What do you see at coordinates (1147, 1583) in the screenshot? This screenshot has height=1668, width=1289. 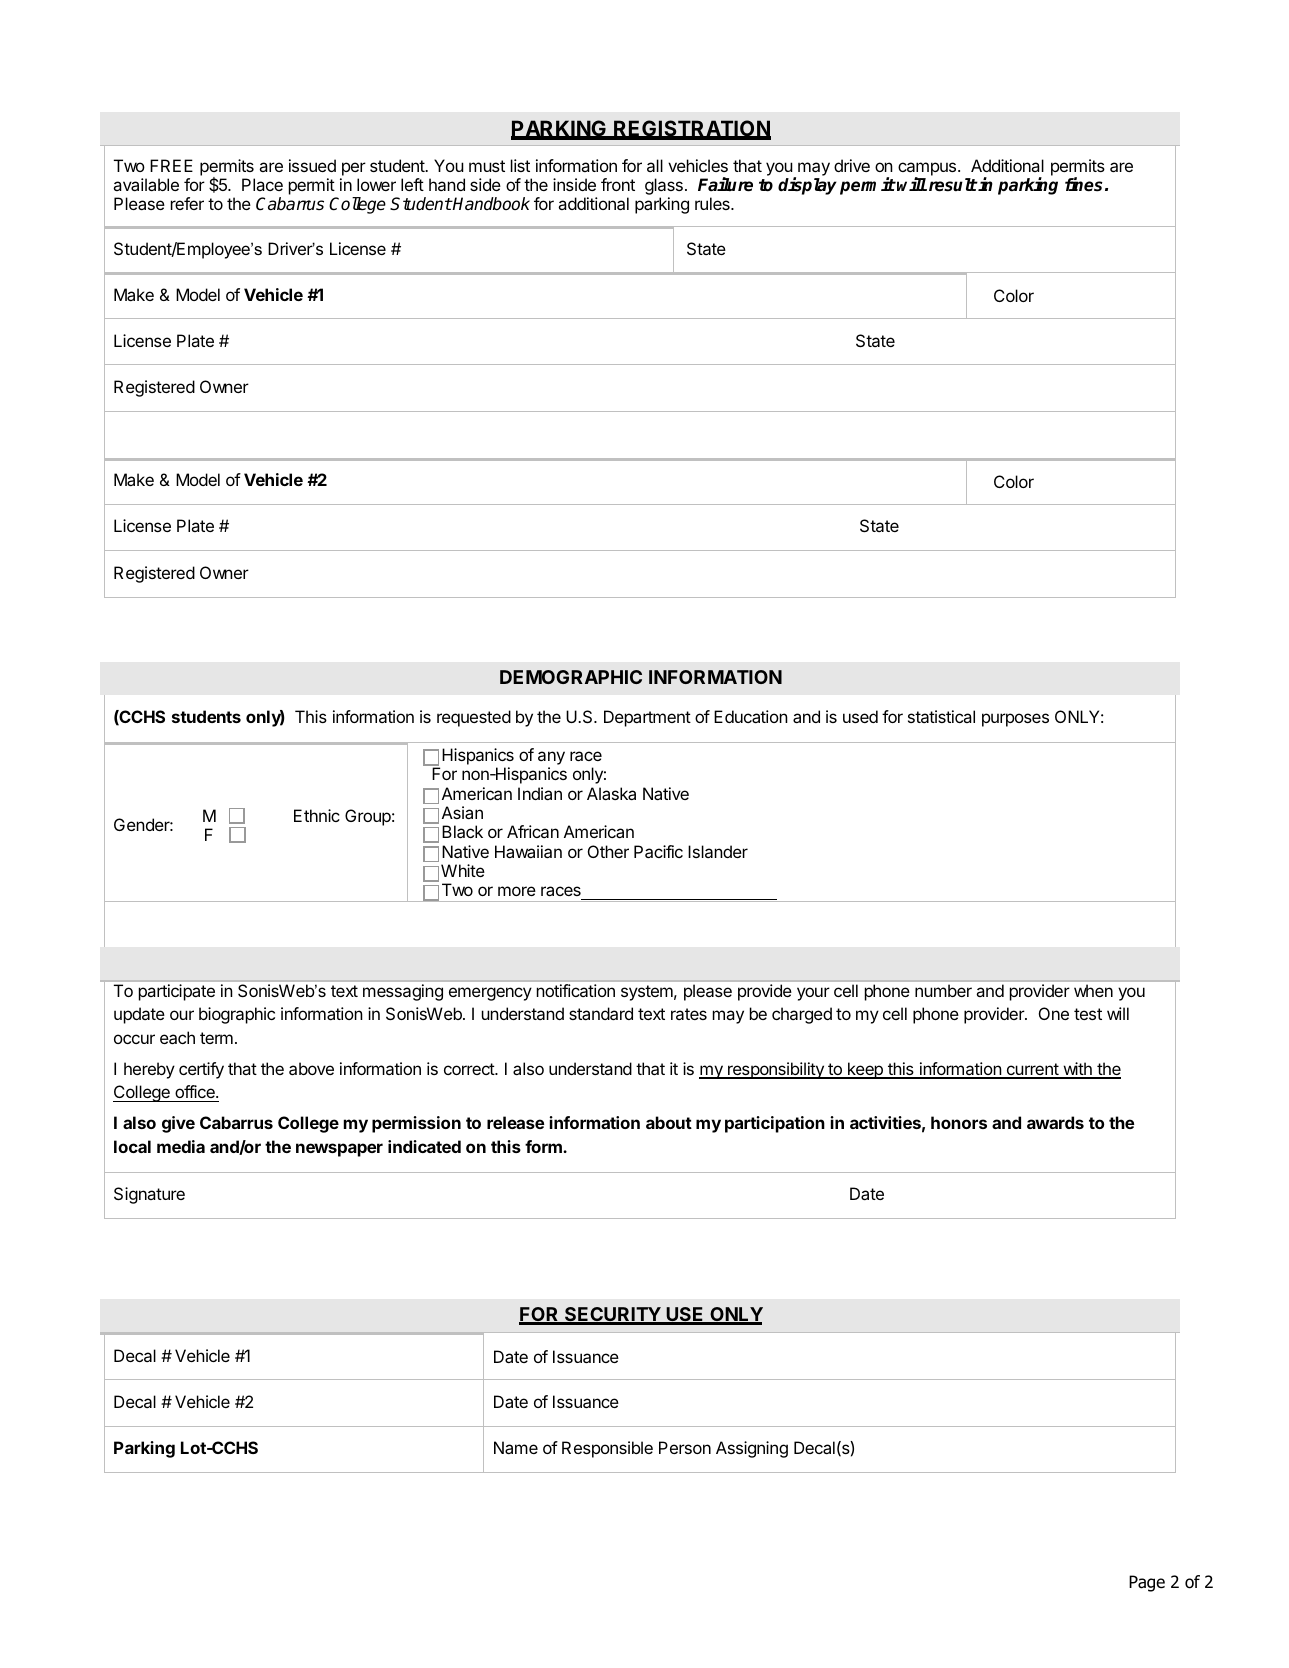 I see `Page` at bounding box center [1147, 1583].
